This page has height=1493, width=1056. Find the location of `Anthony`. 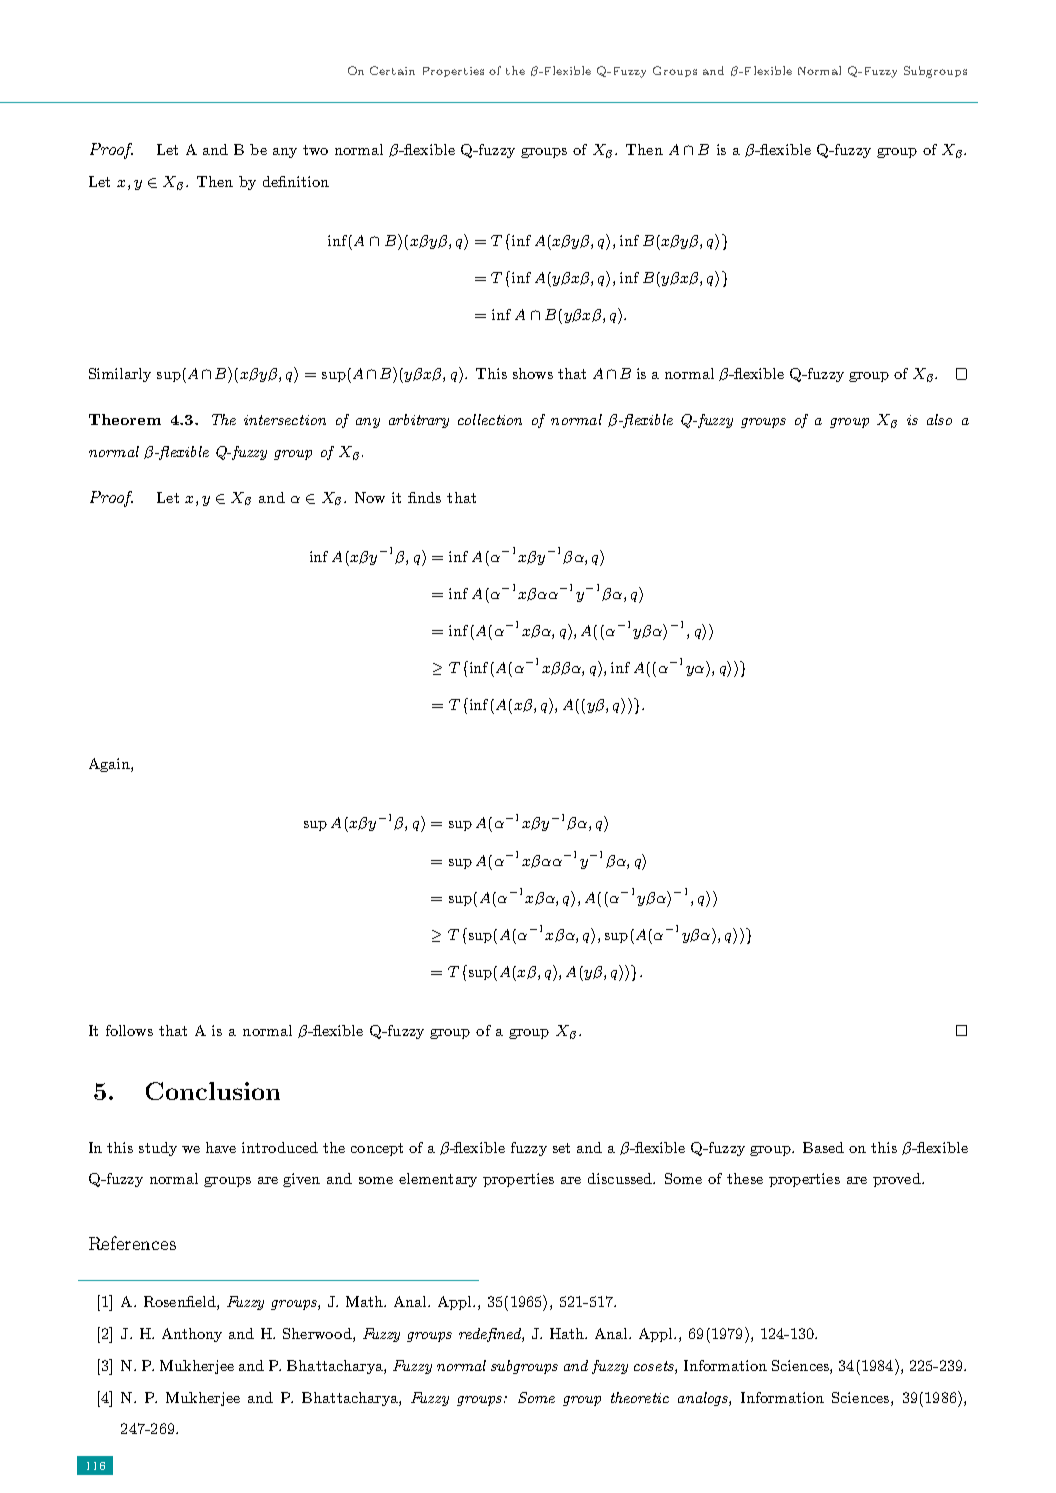

Anthony is located at coordinates (192, 1335).
